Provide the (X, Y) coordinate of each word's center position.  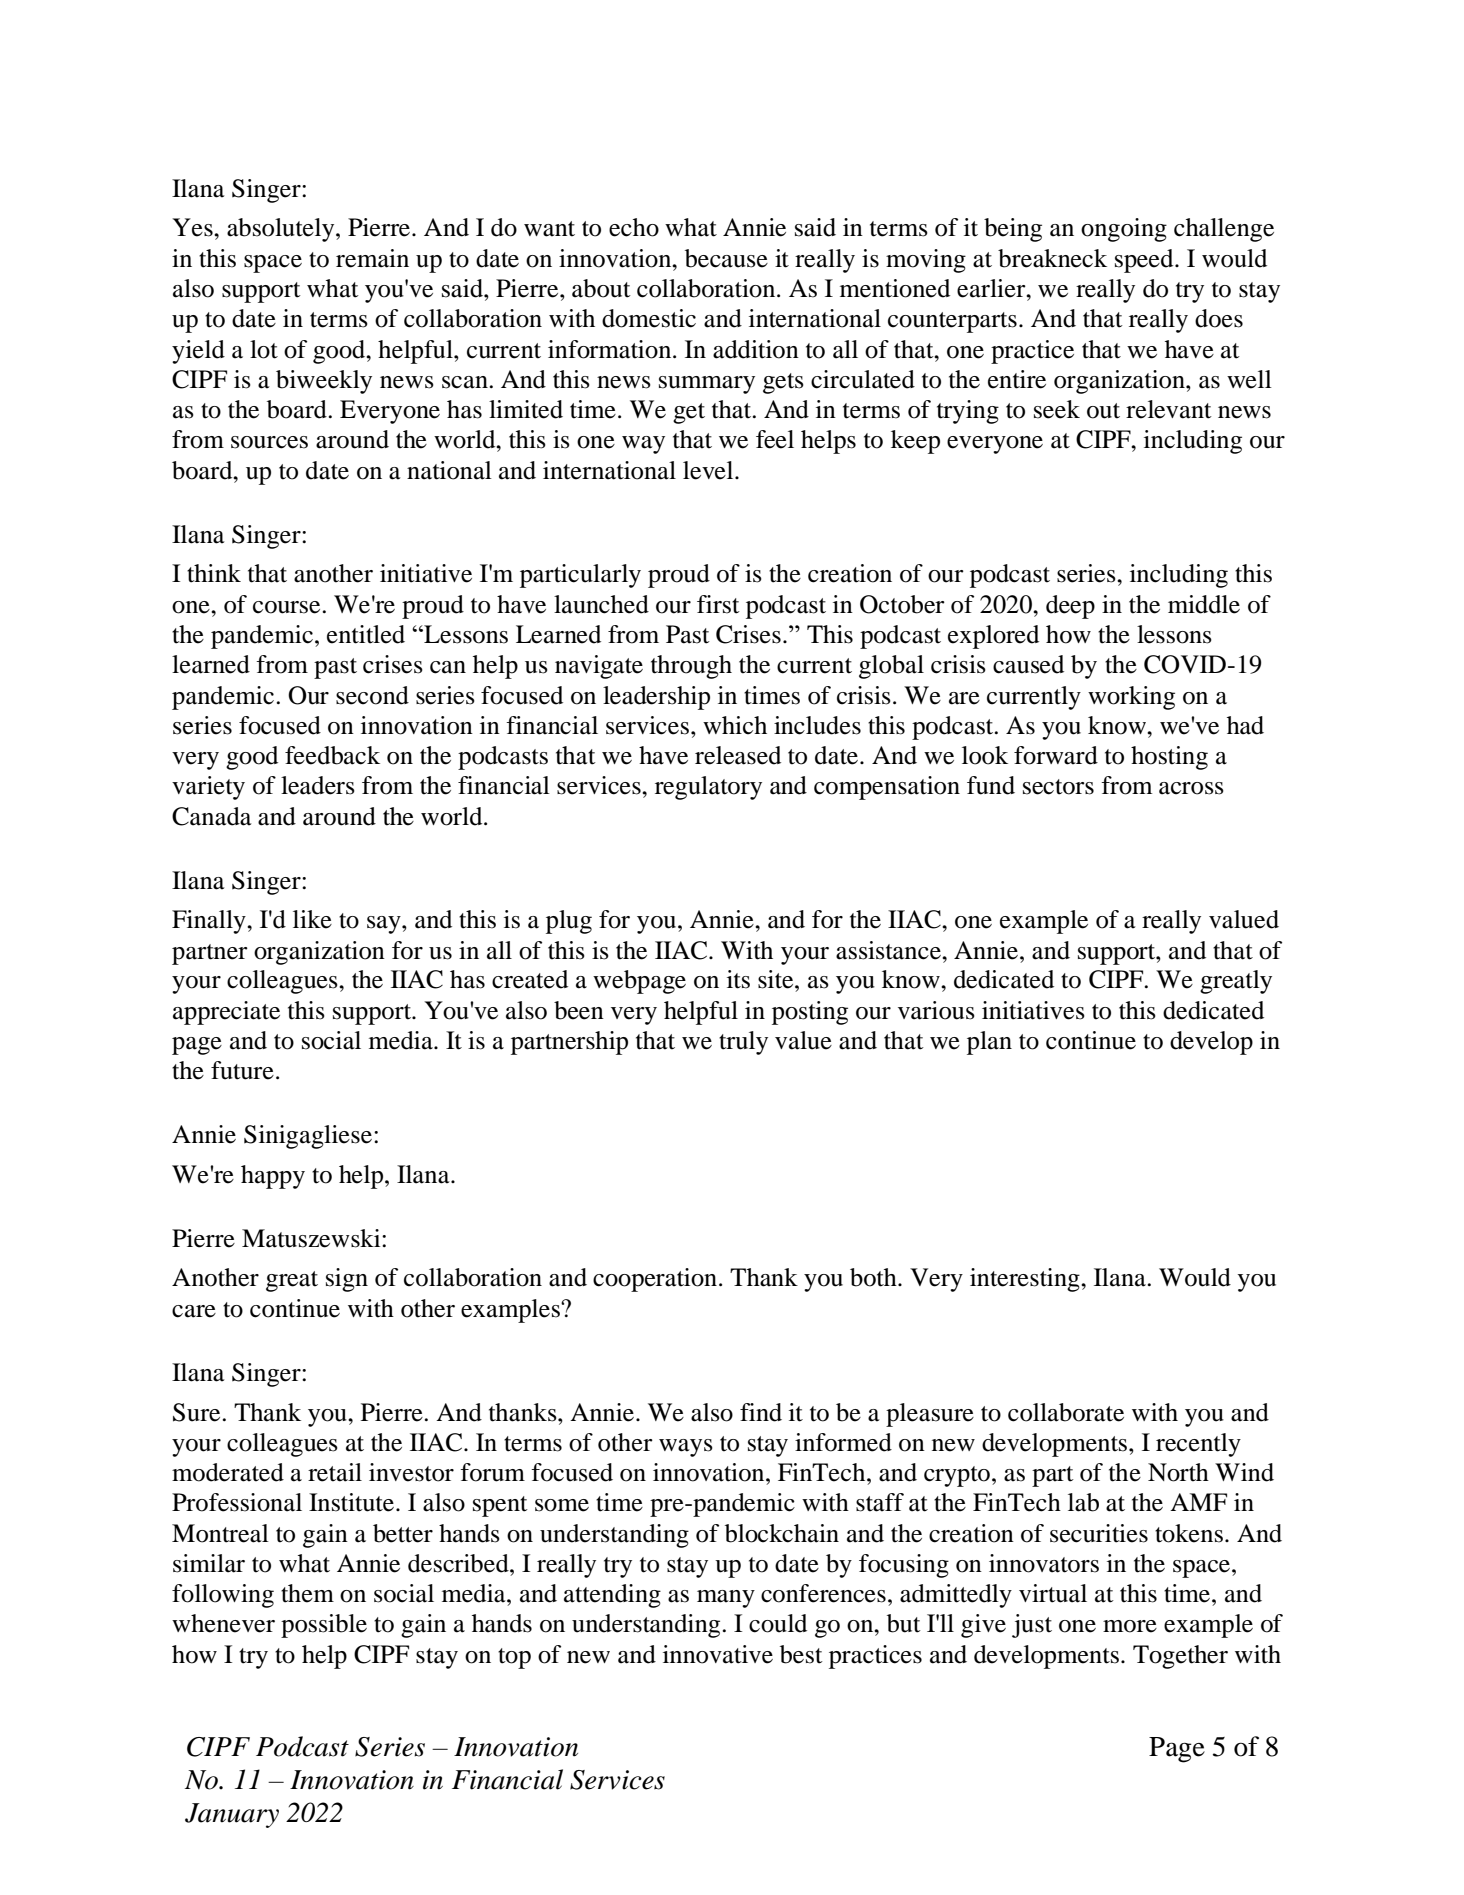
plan (989, 1043)
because (726, 258)
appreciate (226, 1013)
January (232, 1815)
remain (372, 258)
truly (743, 1043)
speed (1145, 261)
